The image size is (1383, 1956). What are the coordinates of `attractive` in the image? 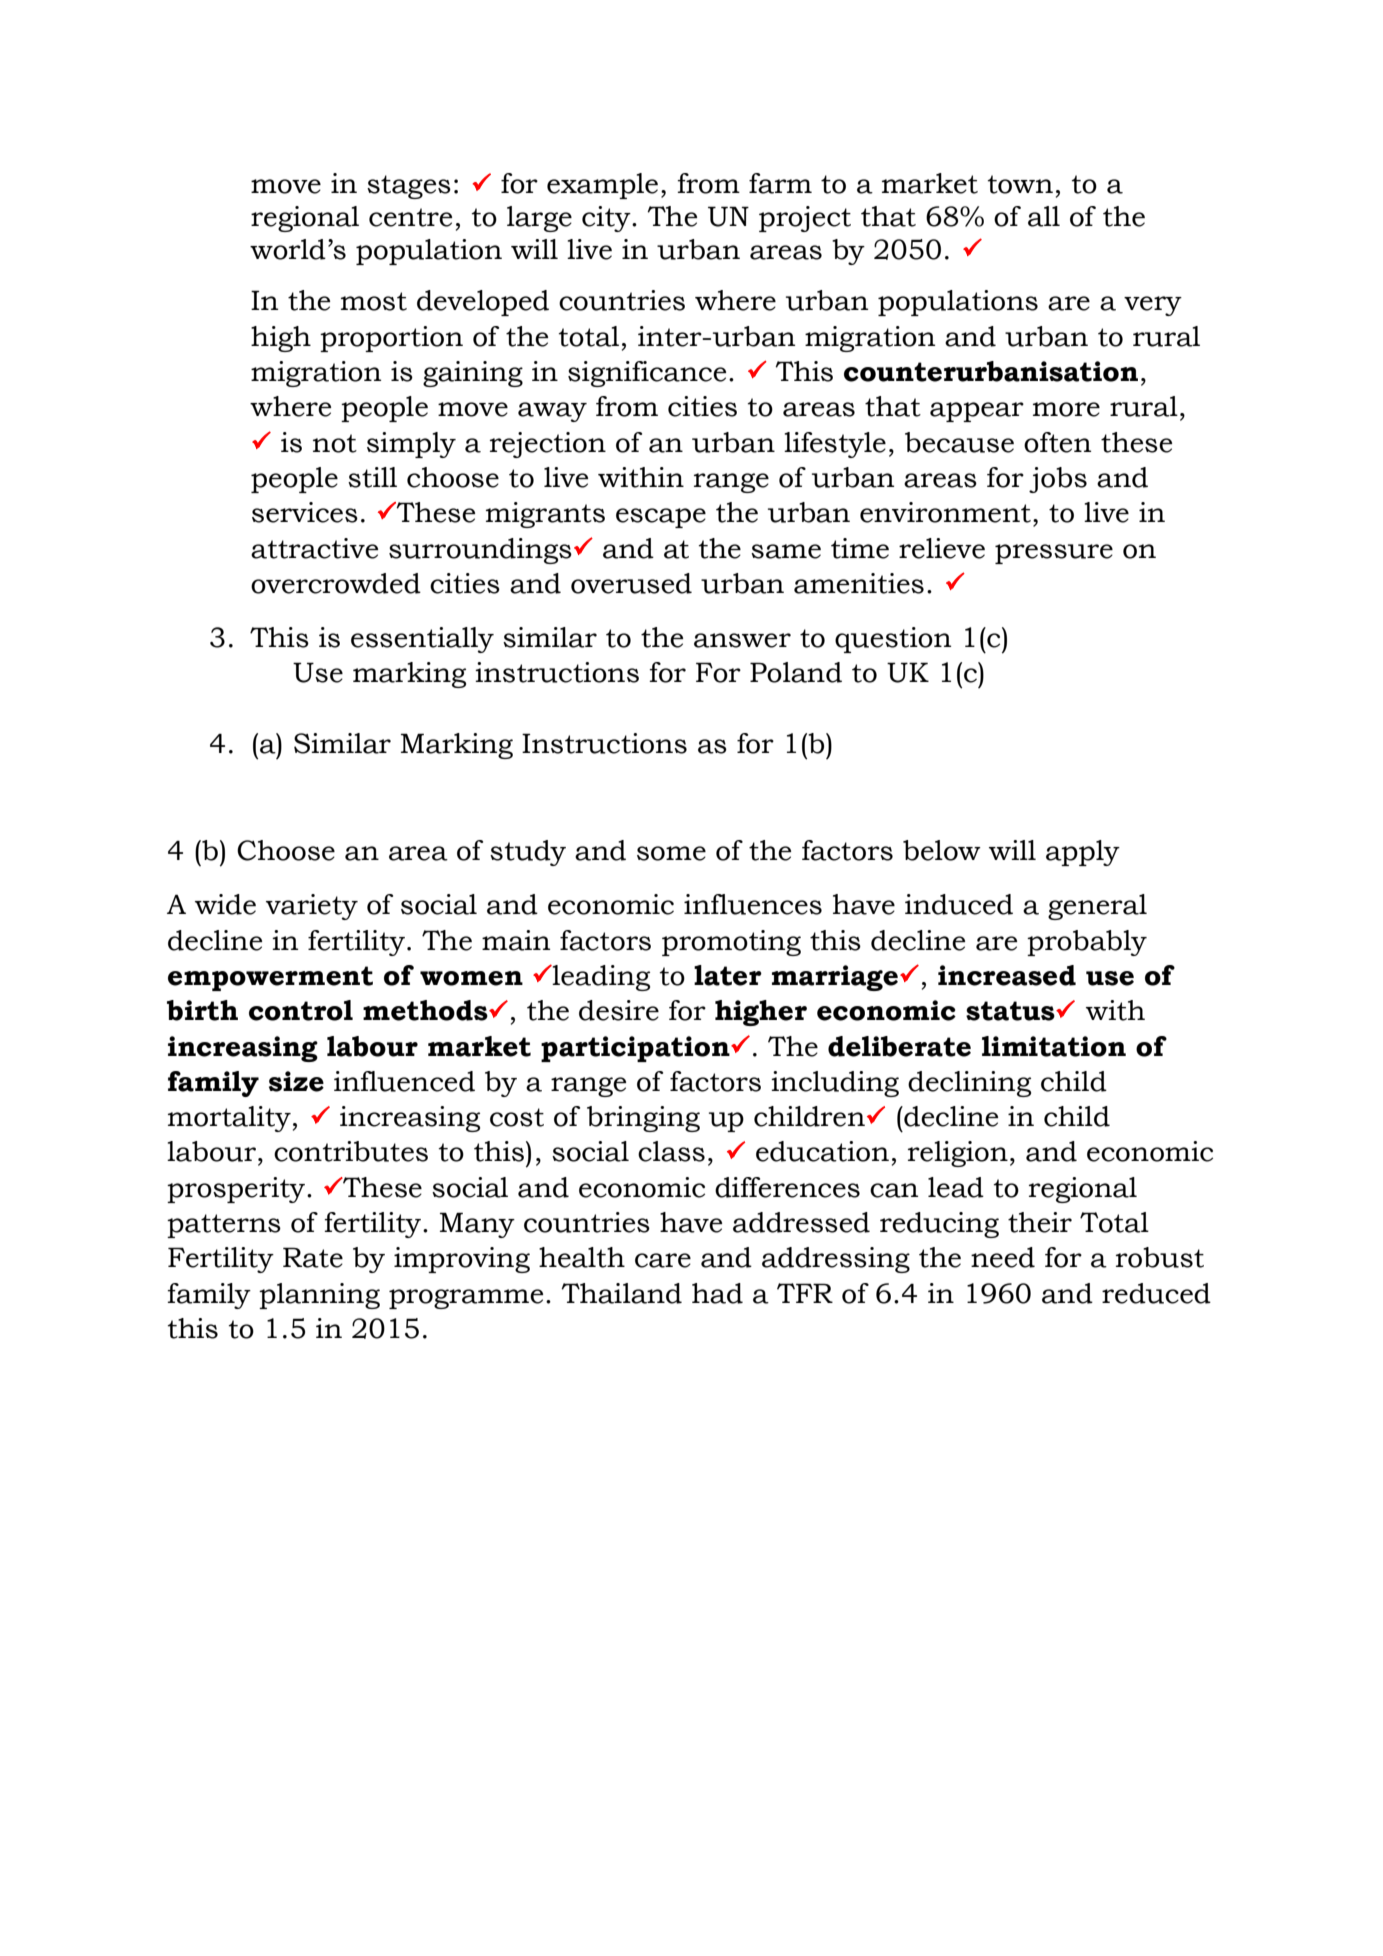 It's located at (314, 548).
